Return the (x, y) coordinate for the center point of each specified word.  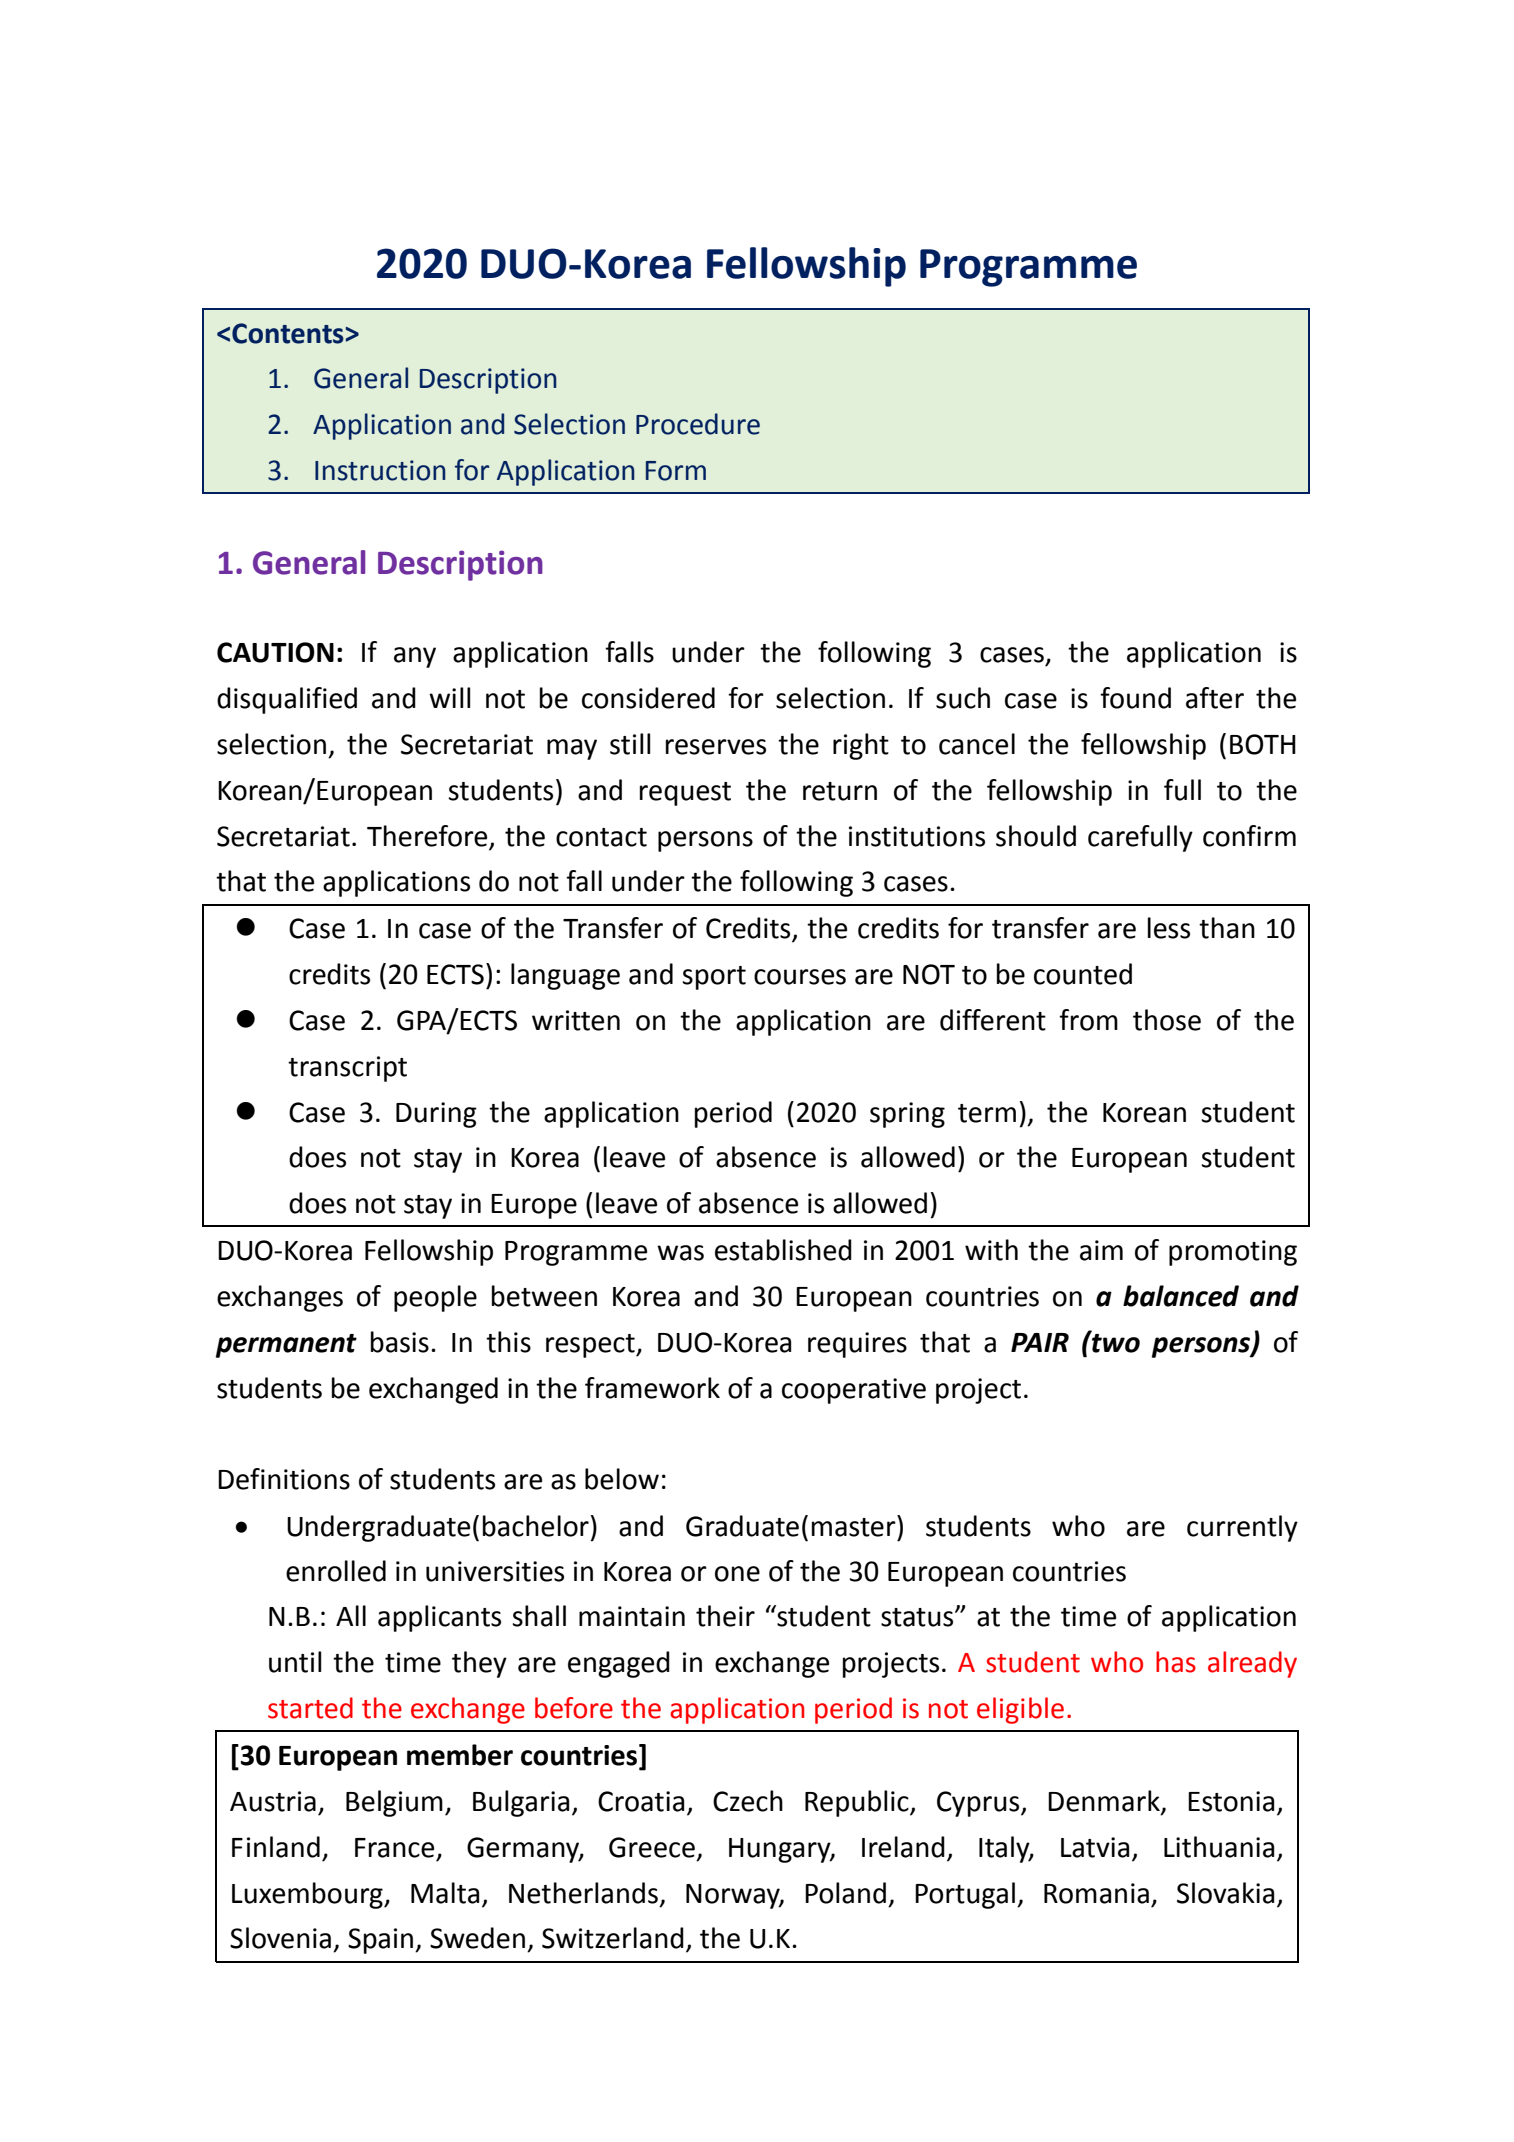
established (783, 1250)
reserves (716, 747)
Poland (845, 1893)
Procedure (698, 424)
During (436, 1115)
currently (1242, 1528)
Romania (1096, 1893)
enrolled (336, 1571)
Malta (445, 1893)
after (1215, 698)
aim (1101, 1250)
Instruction (380, 470)
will (450, 697)
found (1135, 698)
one (737, 1574)
